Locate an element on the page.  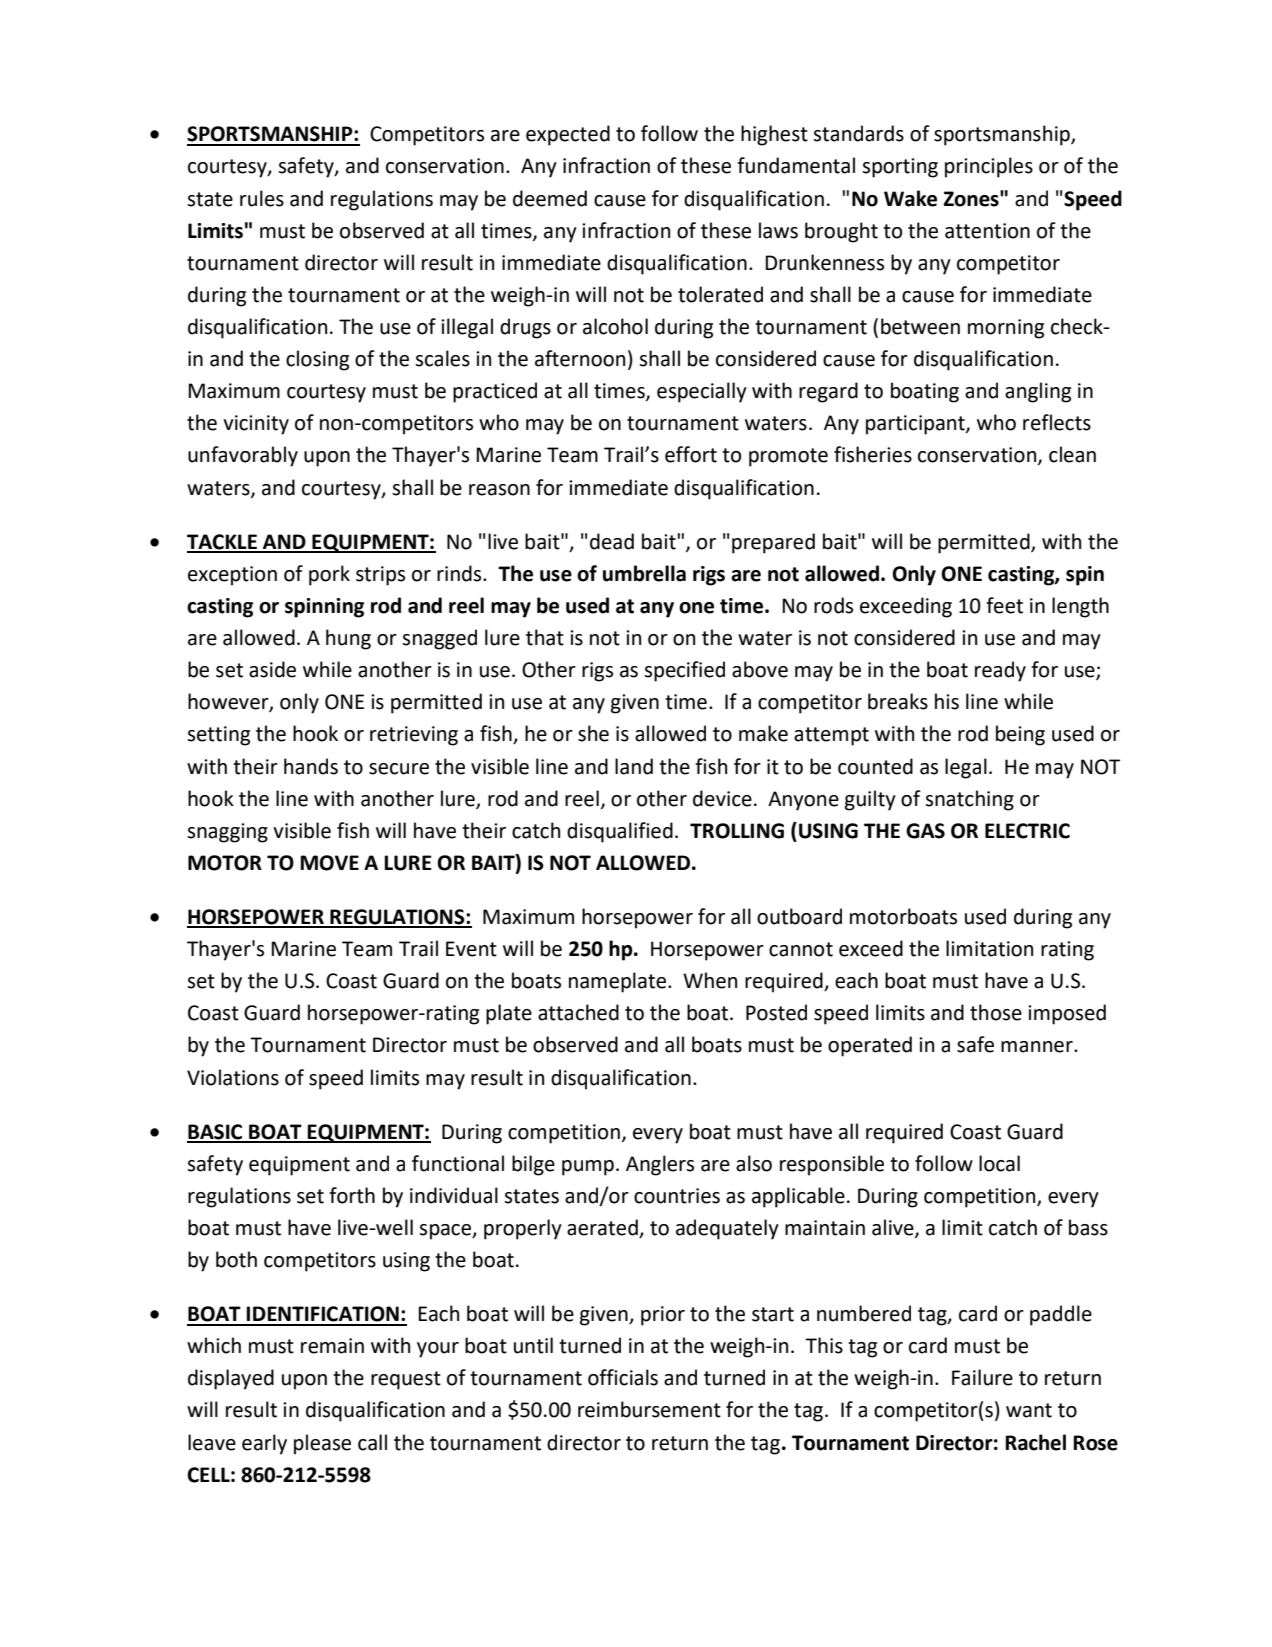
expected is located at coordinates (568, 135).
